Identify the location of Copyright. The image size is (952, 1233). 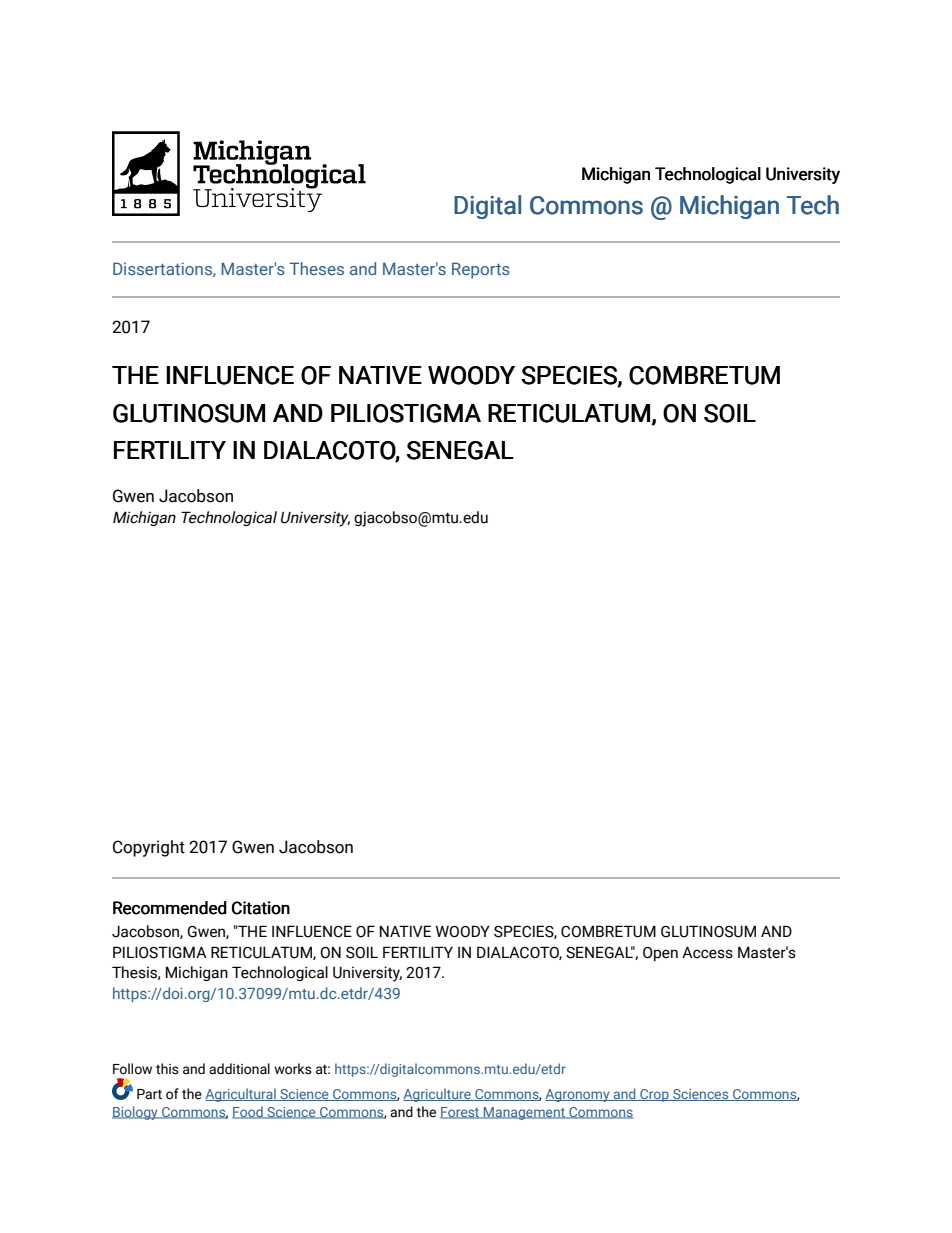
(149, 848).
